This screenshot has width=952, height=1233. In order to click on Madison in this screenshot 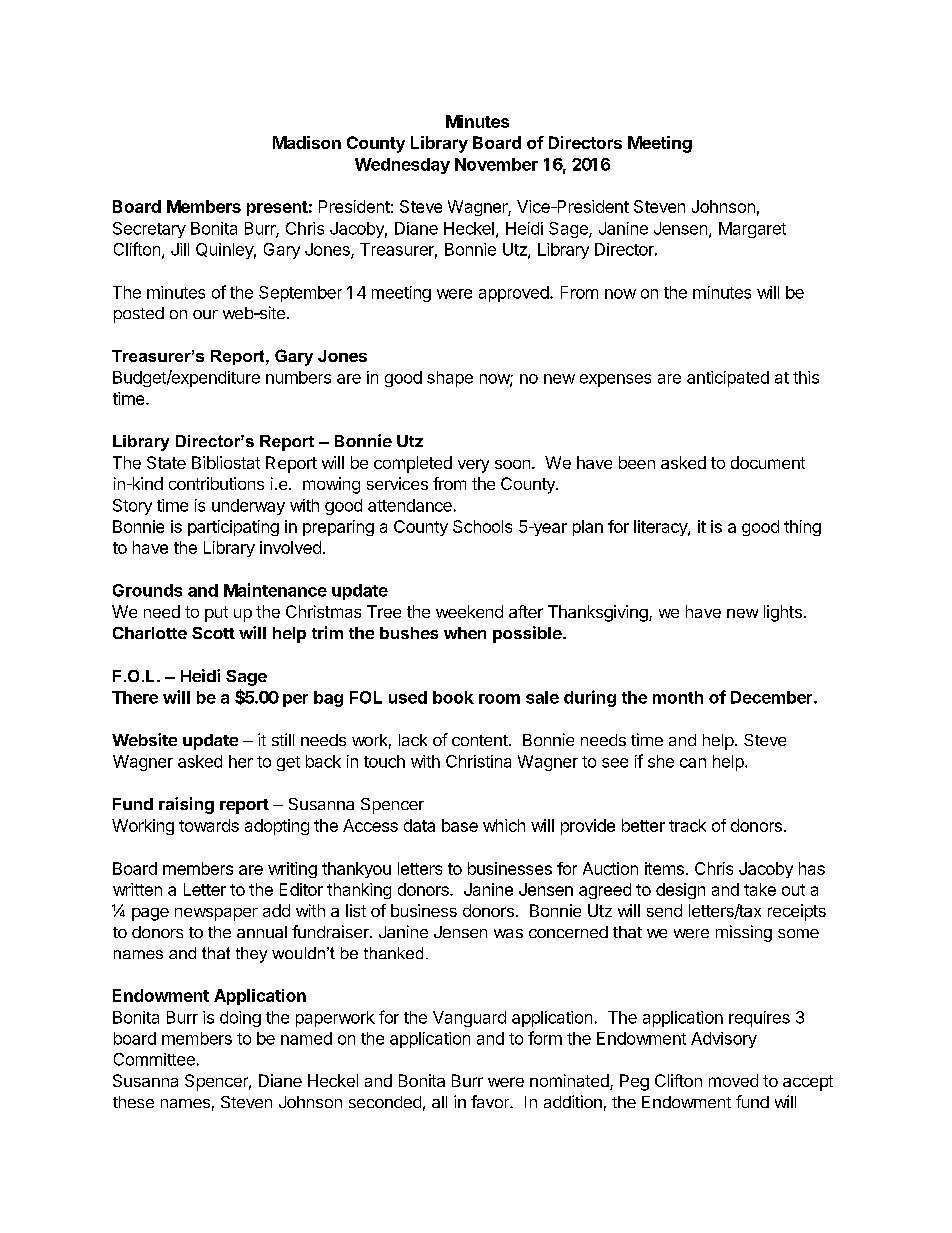, I will do `click(307, 142)`.
